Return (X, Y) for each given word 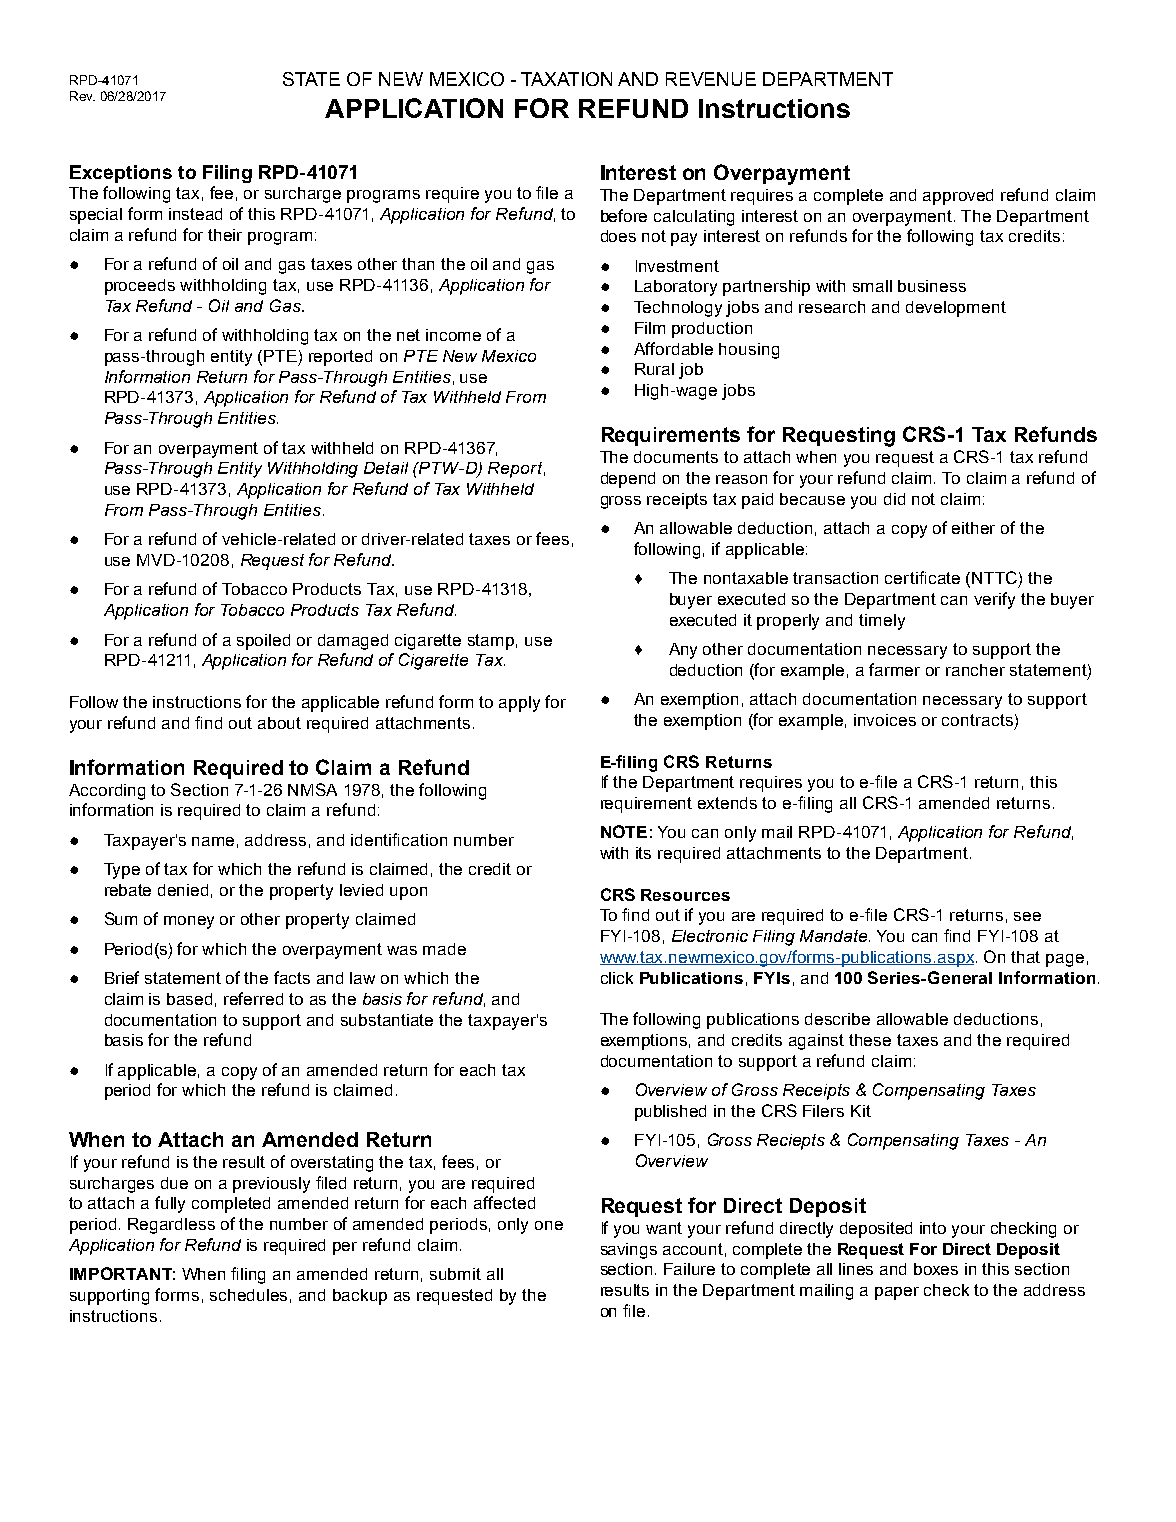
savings (629, 1251)
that (1025, 957)
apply (519, 704)
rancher (975, 670)
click (617, 978)
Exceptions (121, 174)
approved (958, 197)
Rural (654, 369)
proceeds (140, 287)
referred (253, 998)
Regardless (171, 1226)
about (279, 723)
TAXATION (566, 79)
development (956, 309)
